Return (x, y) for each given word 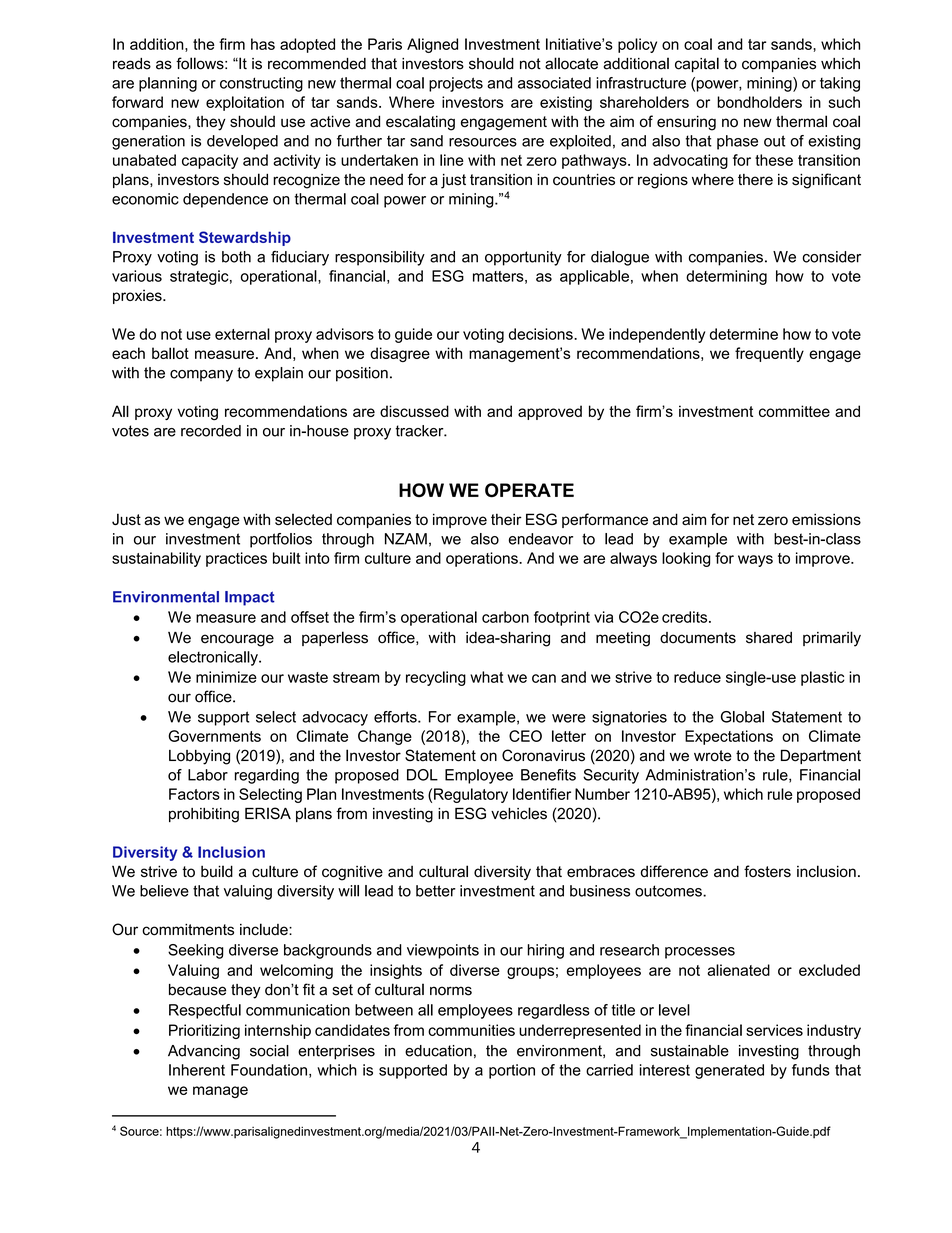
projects (456, 84)
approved (550, 412)
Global (742, 717)
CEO (525, 736)
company (201, 376)
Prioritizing (204, 1031)
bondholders (759, 102)
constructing (261, 84)
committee (794, 411)
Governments (214, 736)
